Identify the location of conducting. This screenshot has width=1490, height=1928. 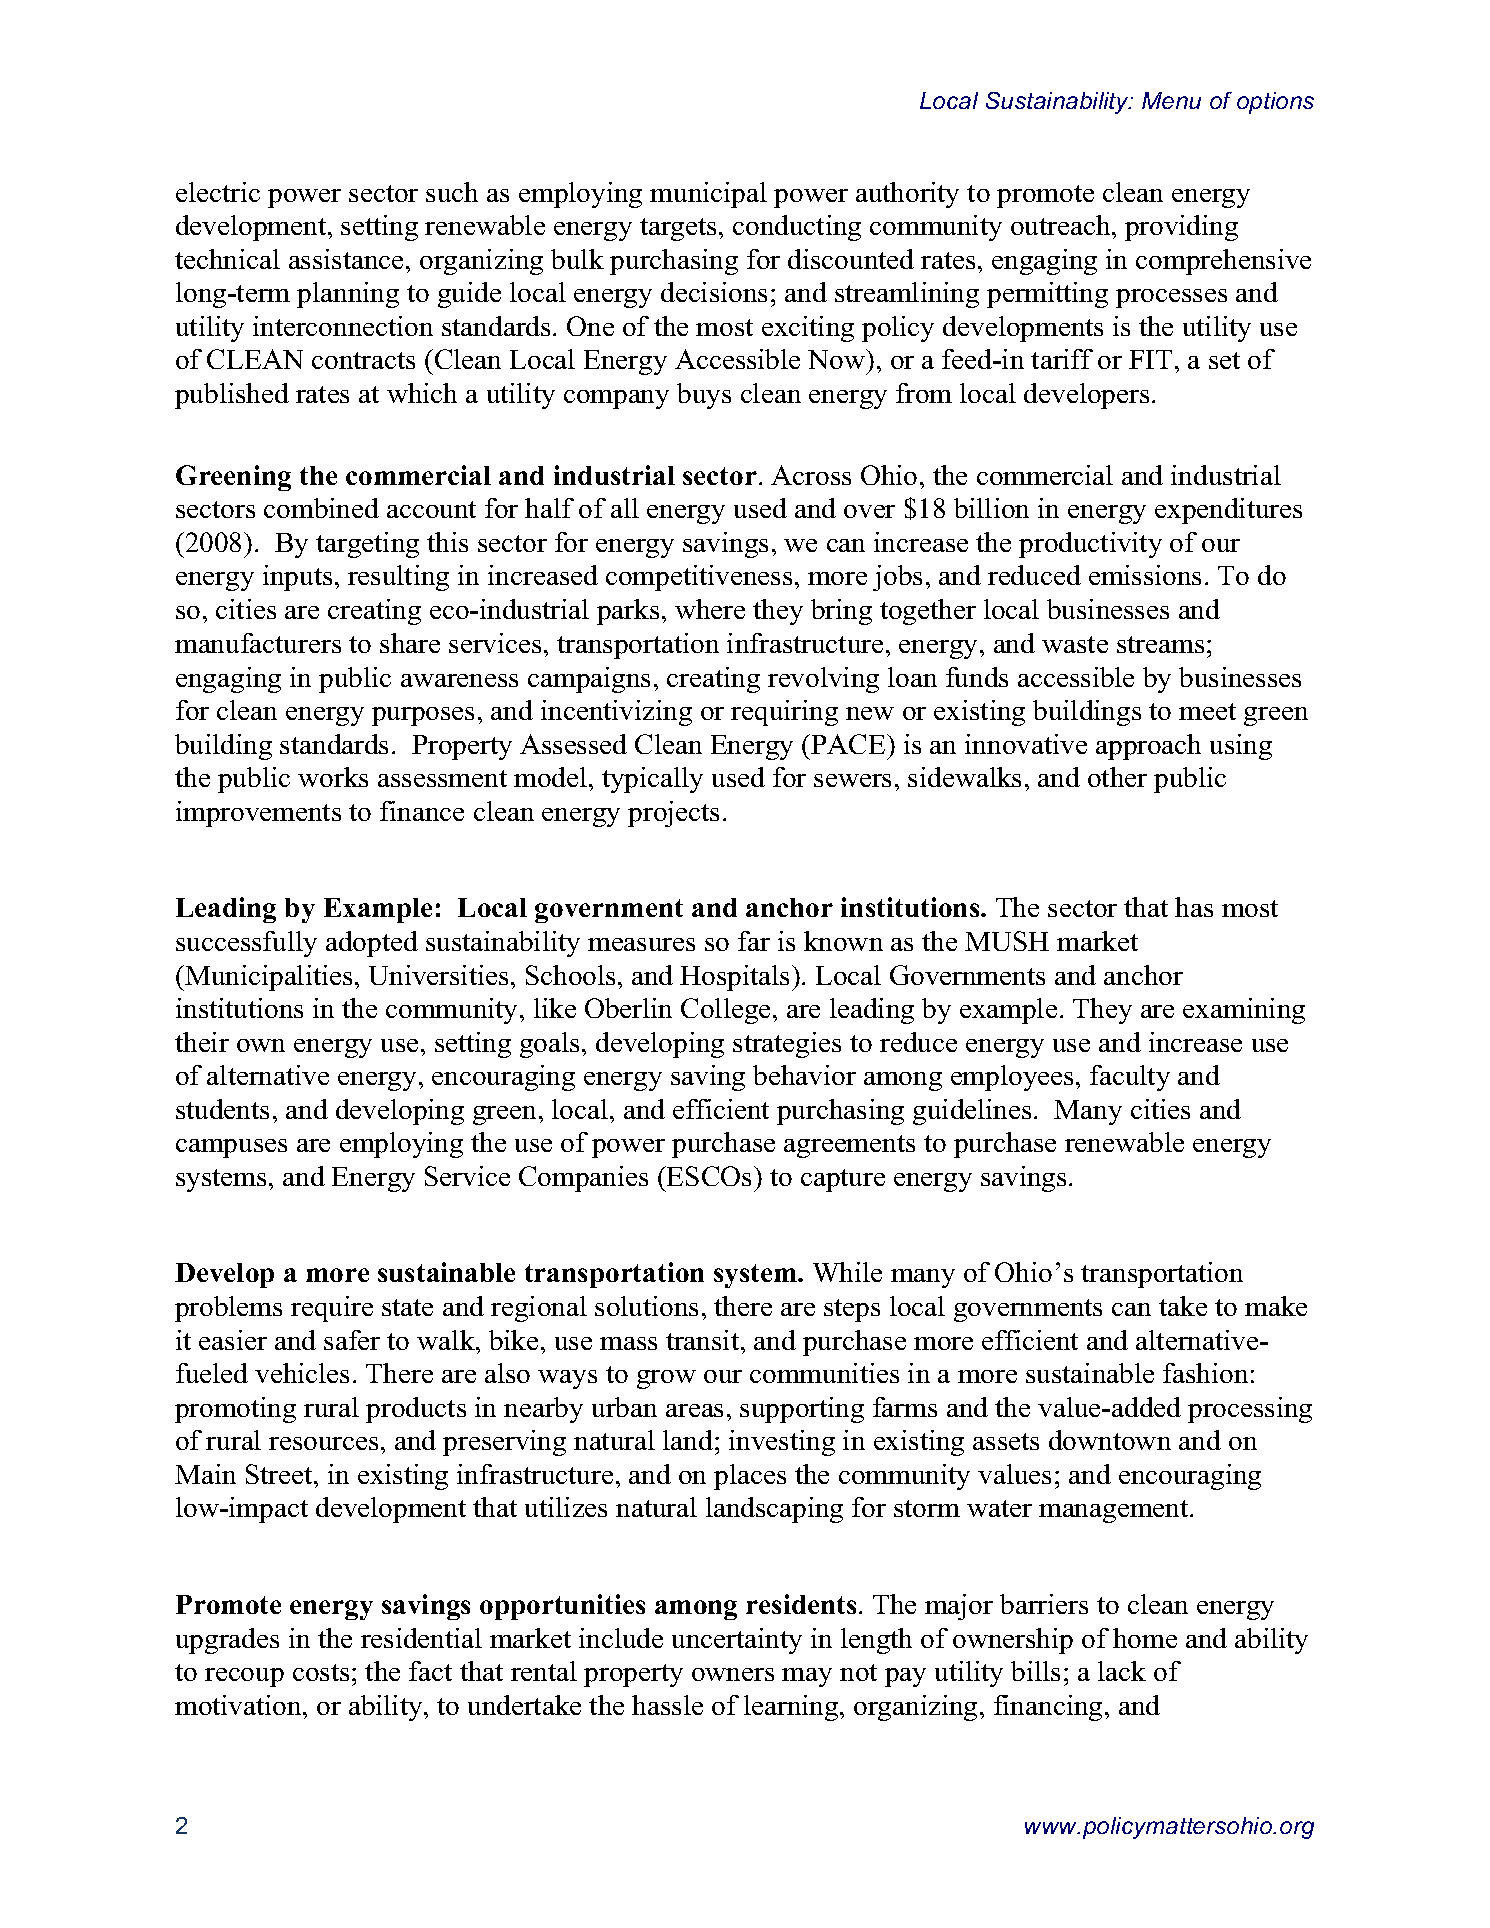
(797, 228).
